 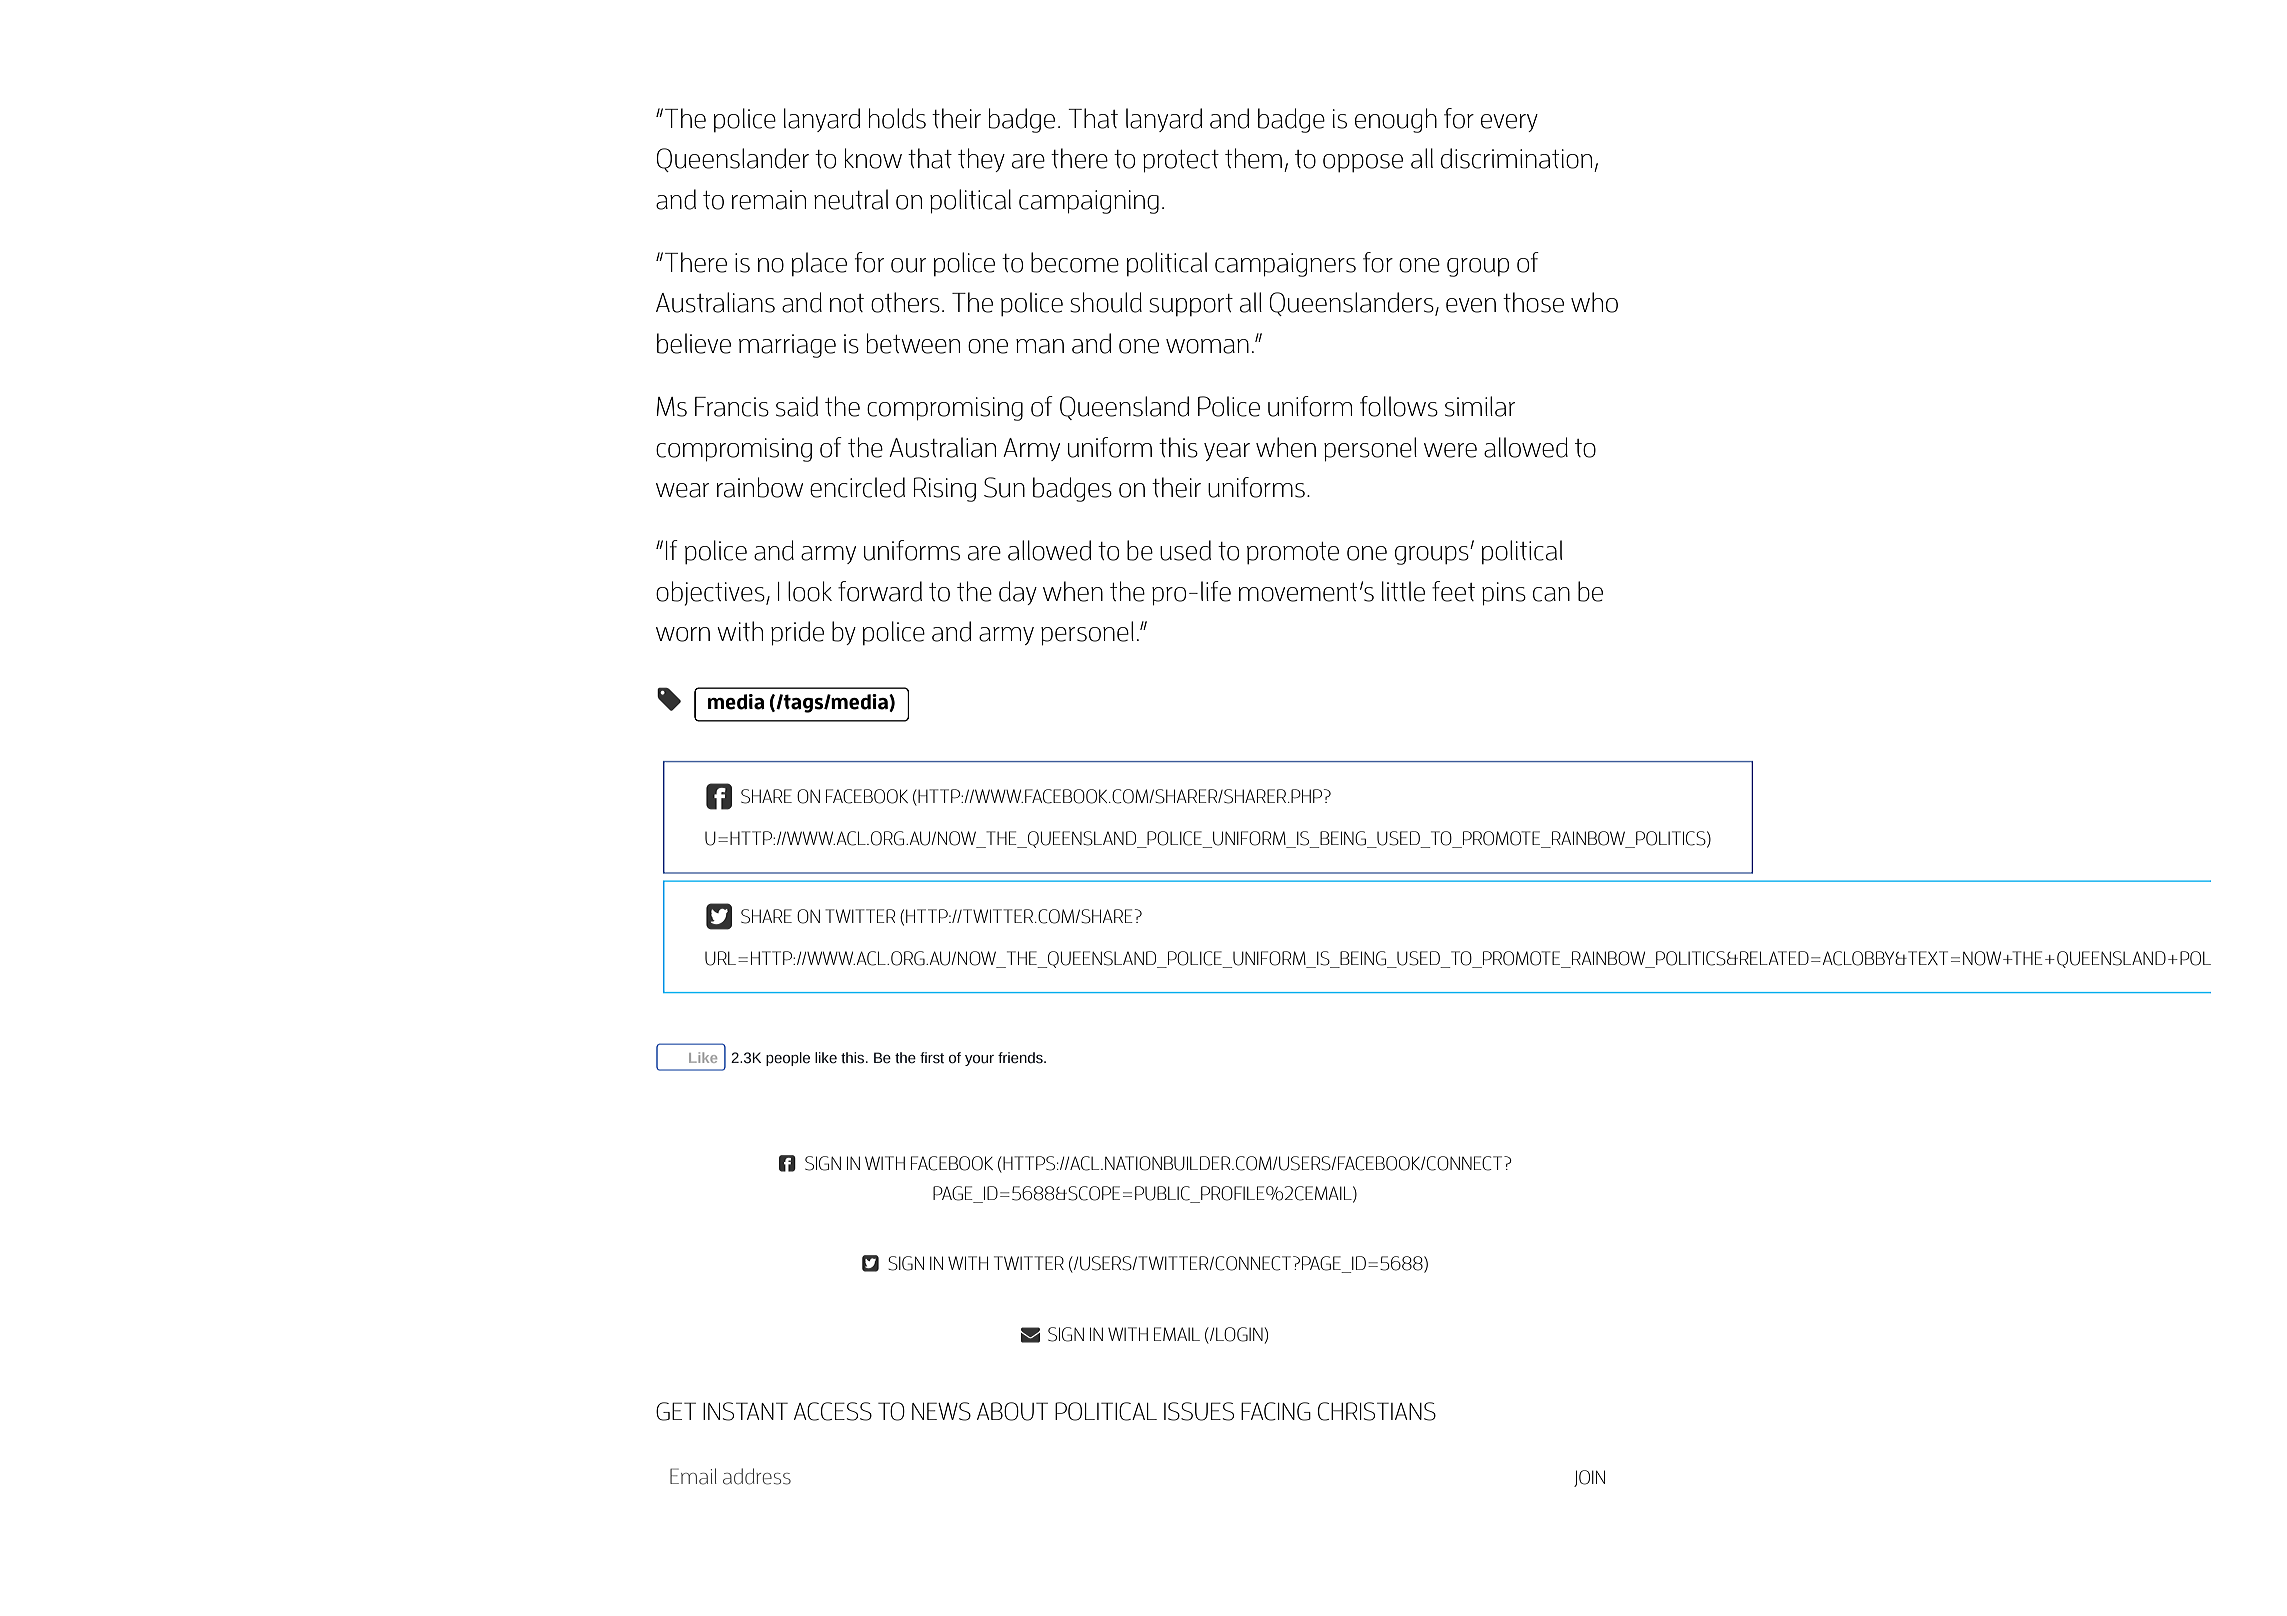 I want to click on LOGIN, so click(x=1239, y=1334).
